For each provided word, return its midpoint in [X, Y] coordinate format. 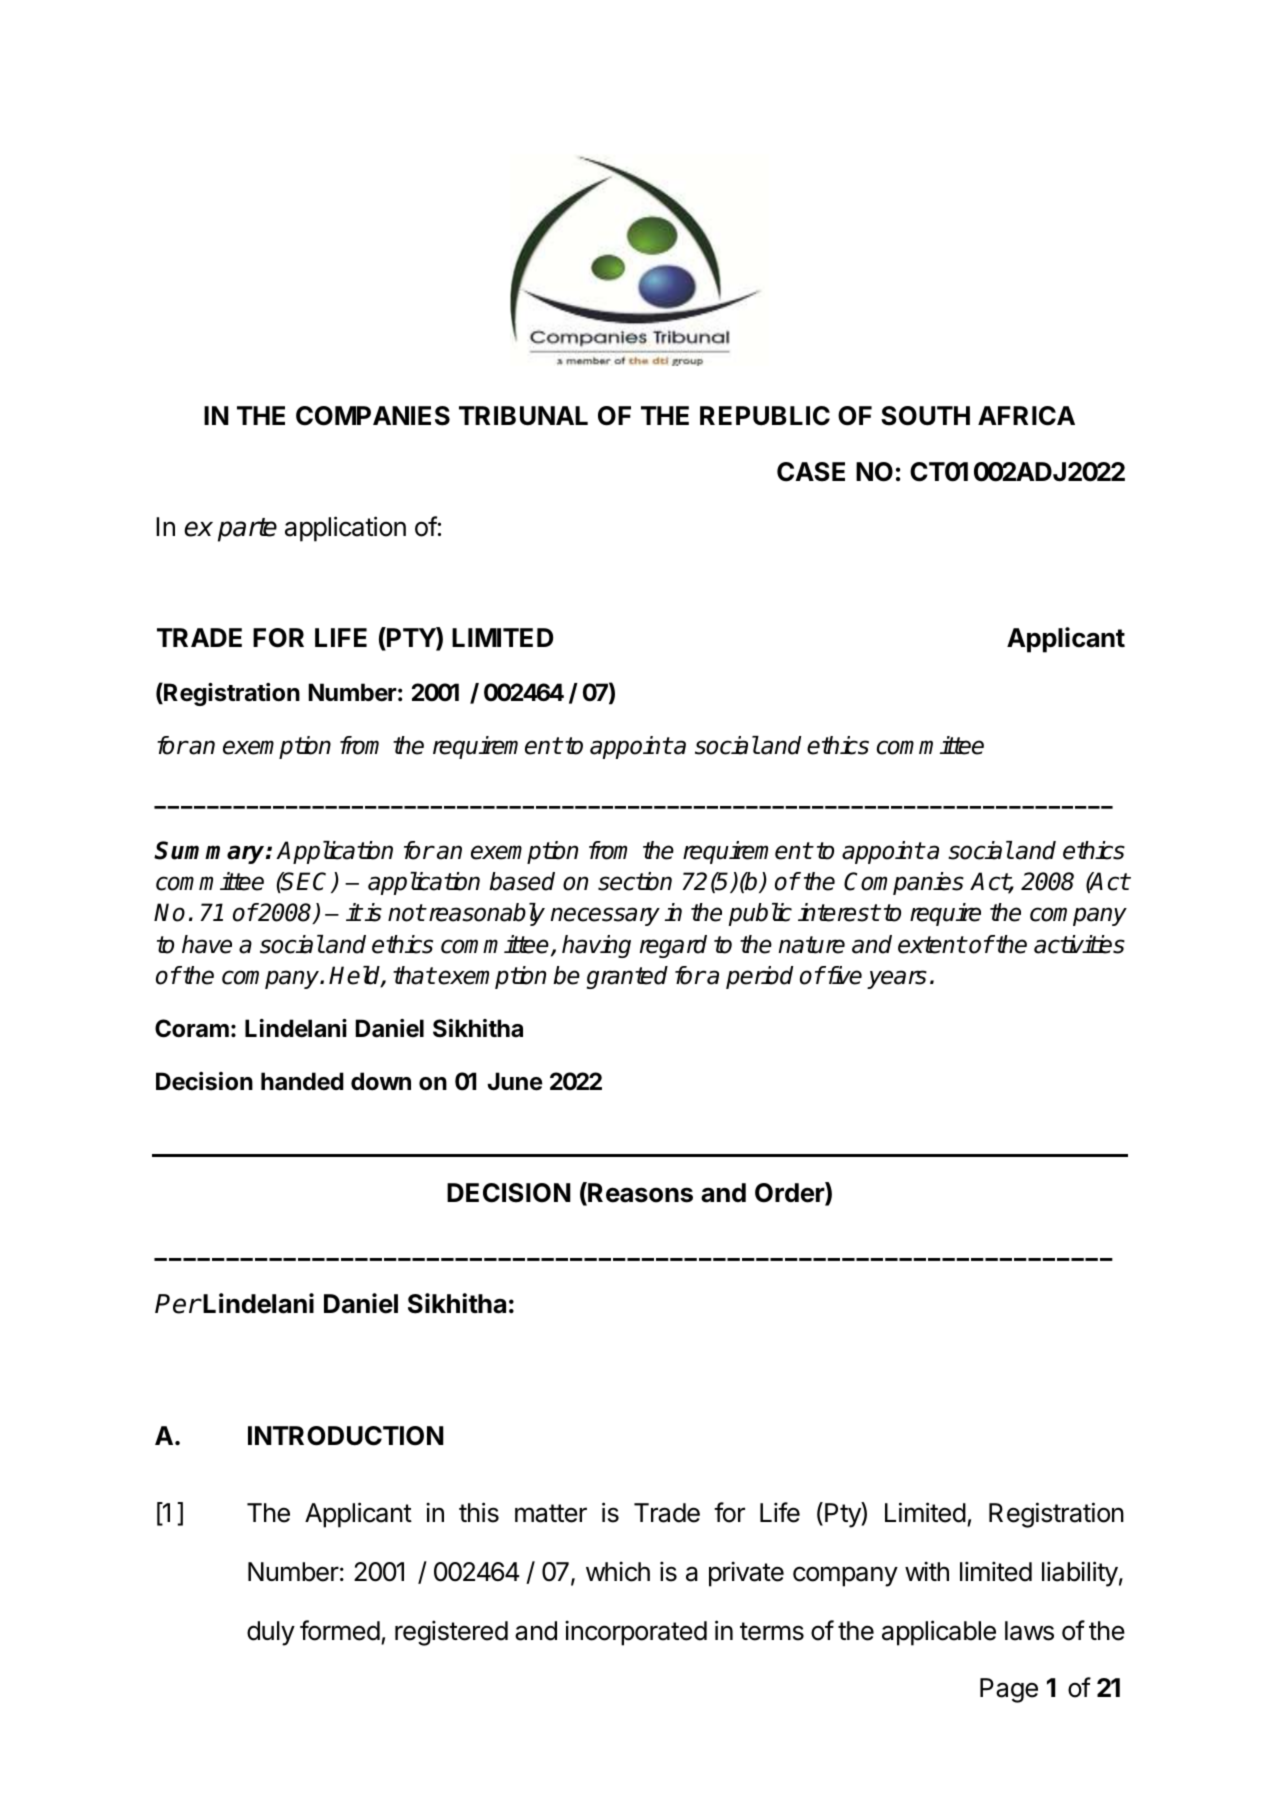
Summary [210, 852]
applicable [939, 1633]
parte [247, 530]
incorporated [636, 1633]
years [897, 979]
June [515, 1081]
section [635, 881]
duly [271, 1633]
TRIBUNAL [523, 416]
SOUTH [925, 416]
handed [302, 1081]
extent [932, 945]
